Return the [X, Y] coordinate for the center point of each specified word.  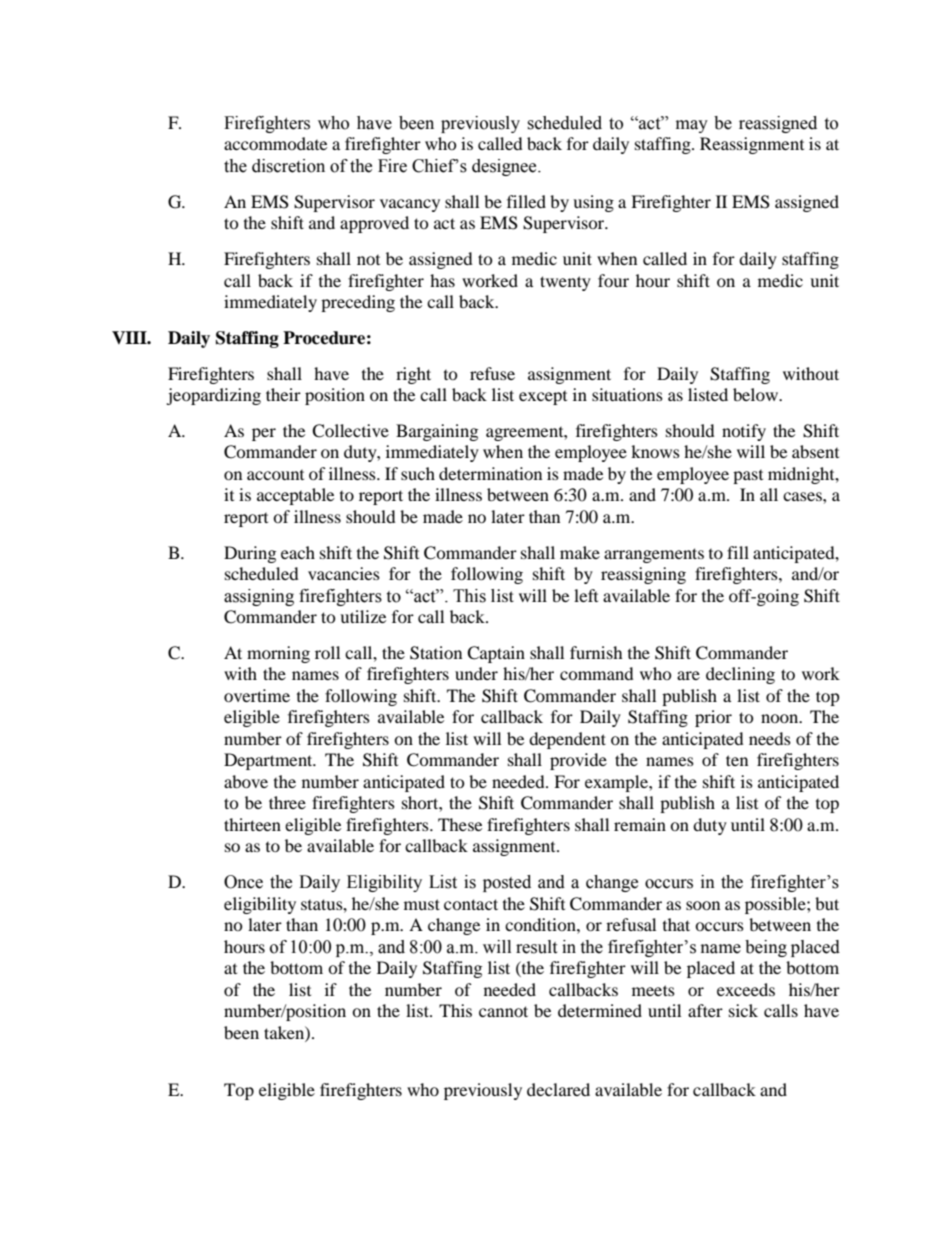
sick [743, 1010]
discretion [288, 166]
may [692, 126]
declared [558, 1089]
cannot [503, 1011]
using [593, 203]
